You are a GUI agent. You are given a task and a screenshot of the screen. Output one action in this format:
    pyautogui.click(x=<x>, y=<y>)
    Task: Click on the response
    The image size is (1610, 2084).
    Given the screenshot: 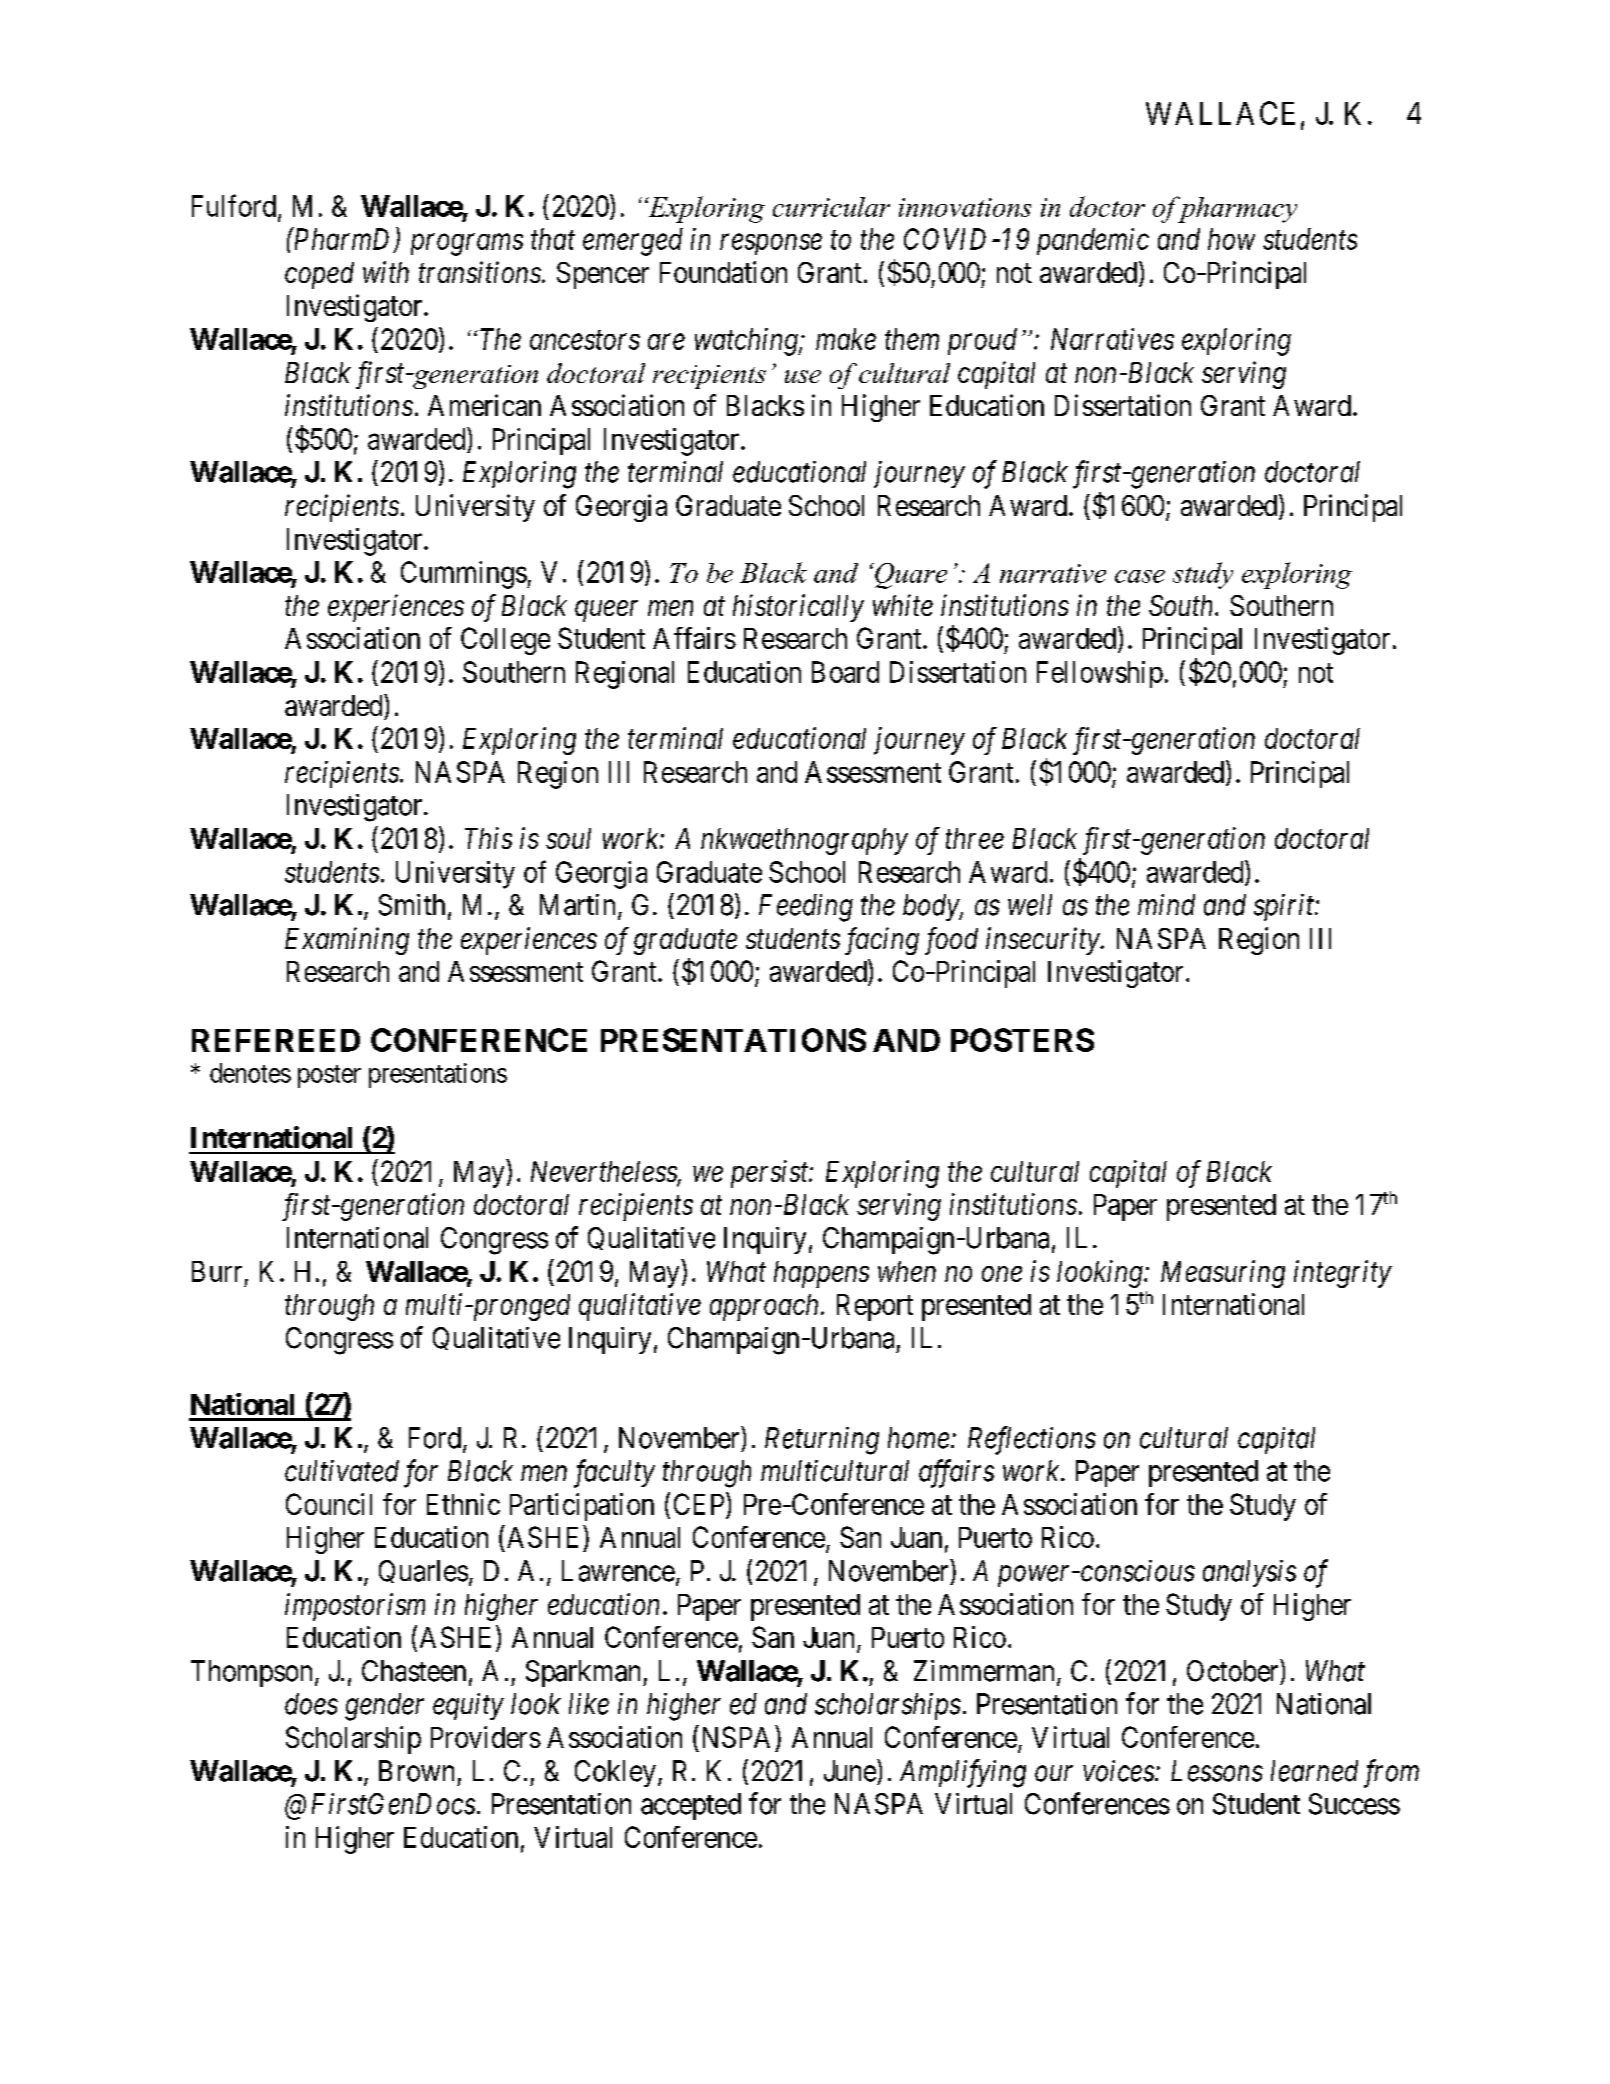 What is the action you would take?
    pyautogui.click(x=771, y=244)
